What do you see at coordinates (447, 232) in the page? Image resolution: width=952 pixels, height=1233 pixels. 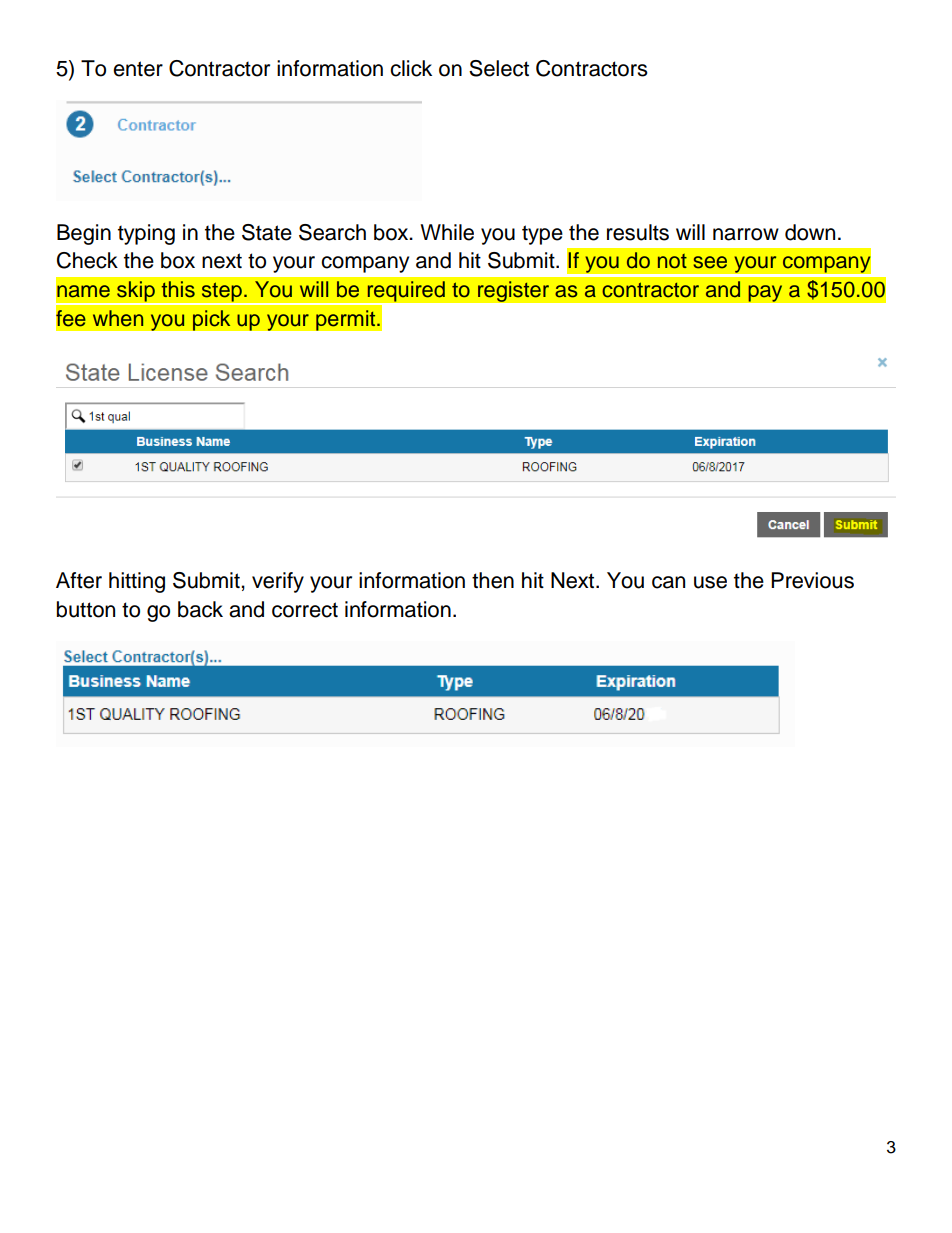 I see `While` at bounding box center [447, 232].
